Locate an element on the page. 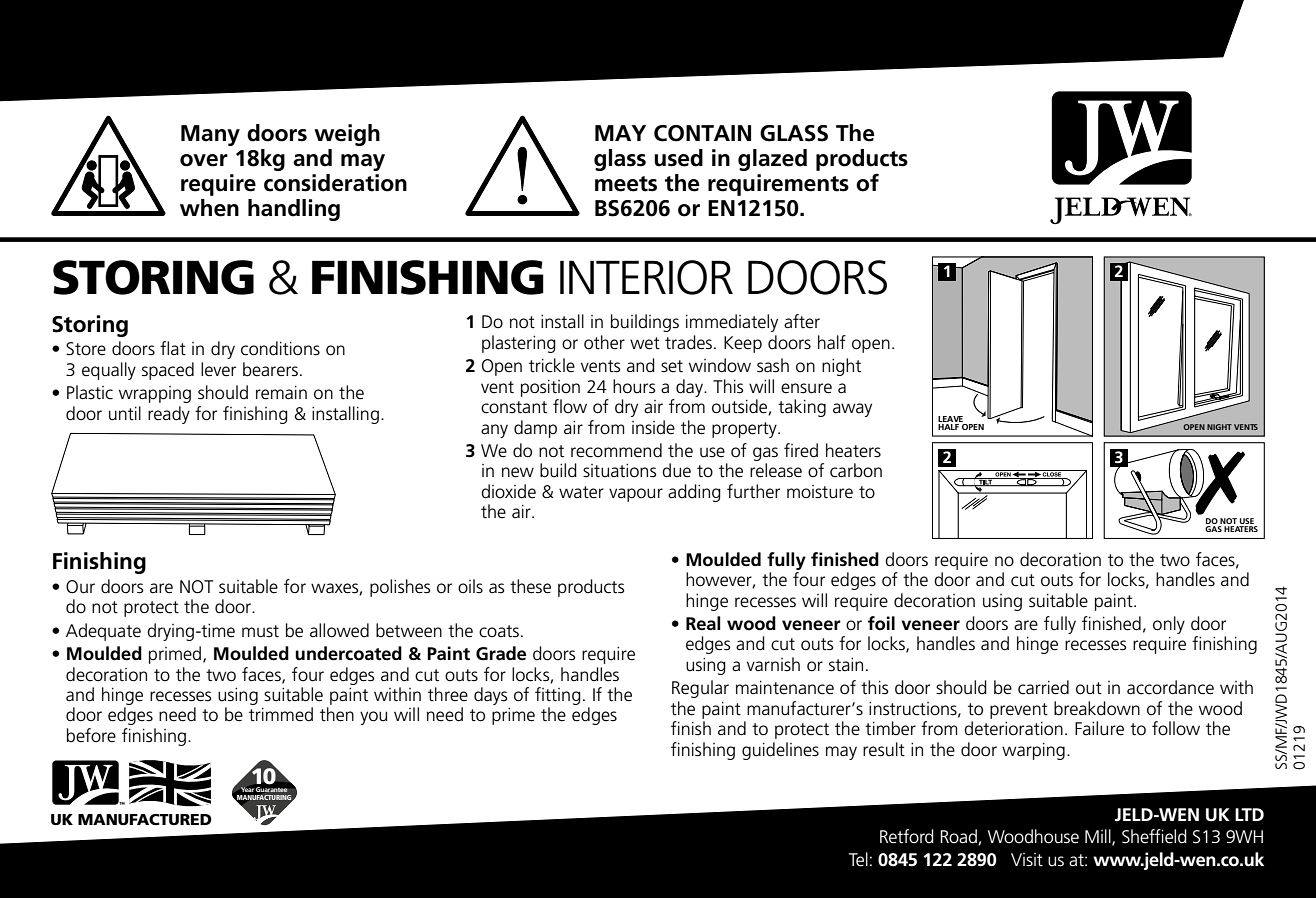  carbon is located at coordinates (856, 470).
